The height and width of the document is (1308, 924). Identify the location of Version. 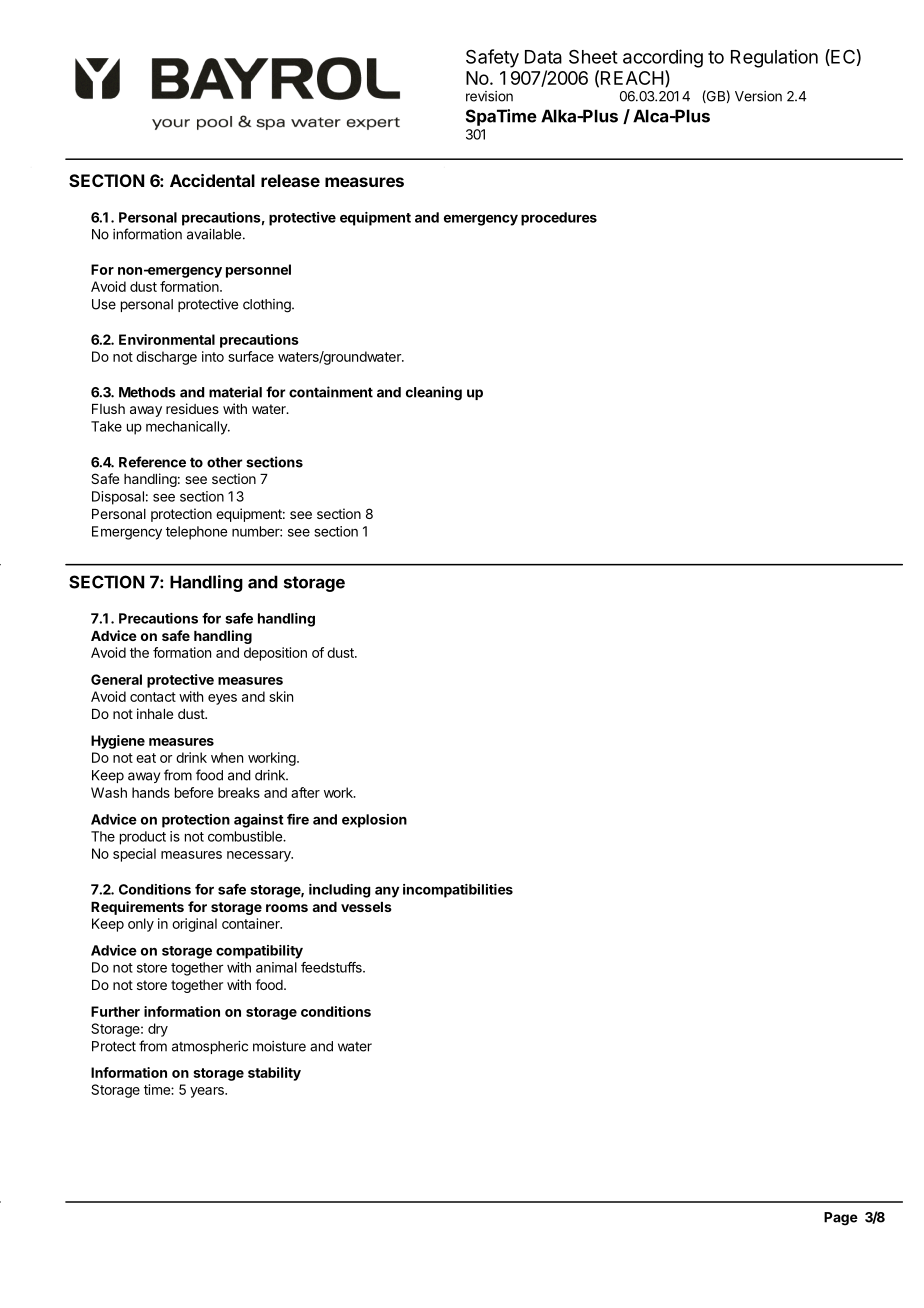
(758, 96).
